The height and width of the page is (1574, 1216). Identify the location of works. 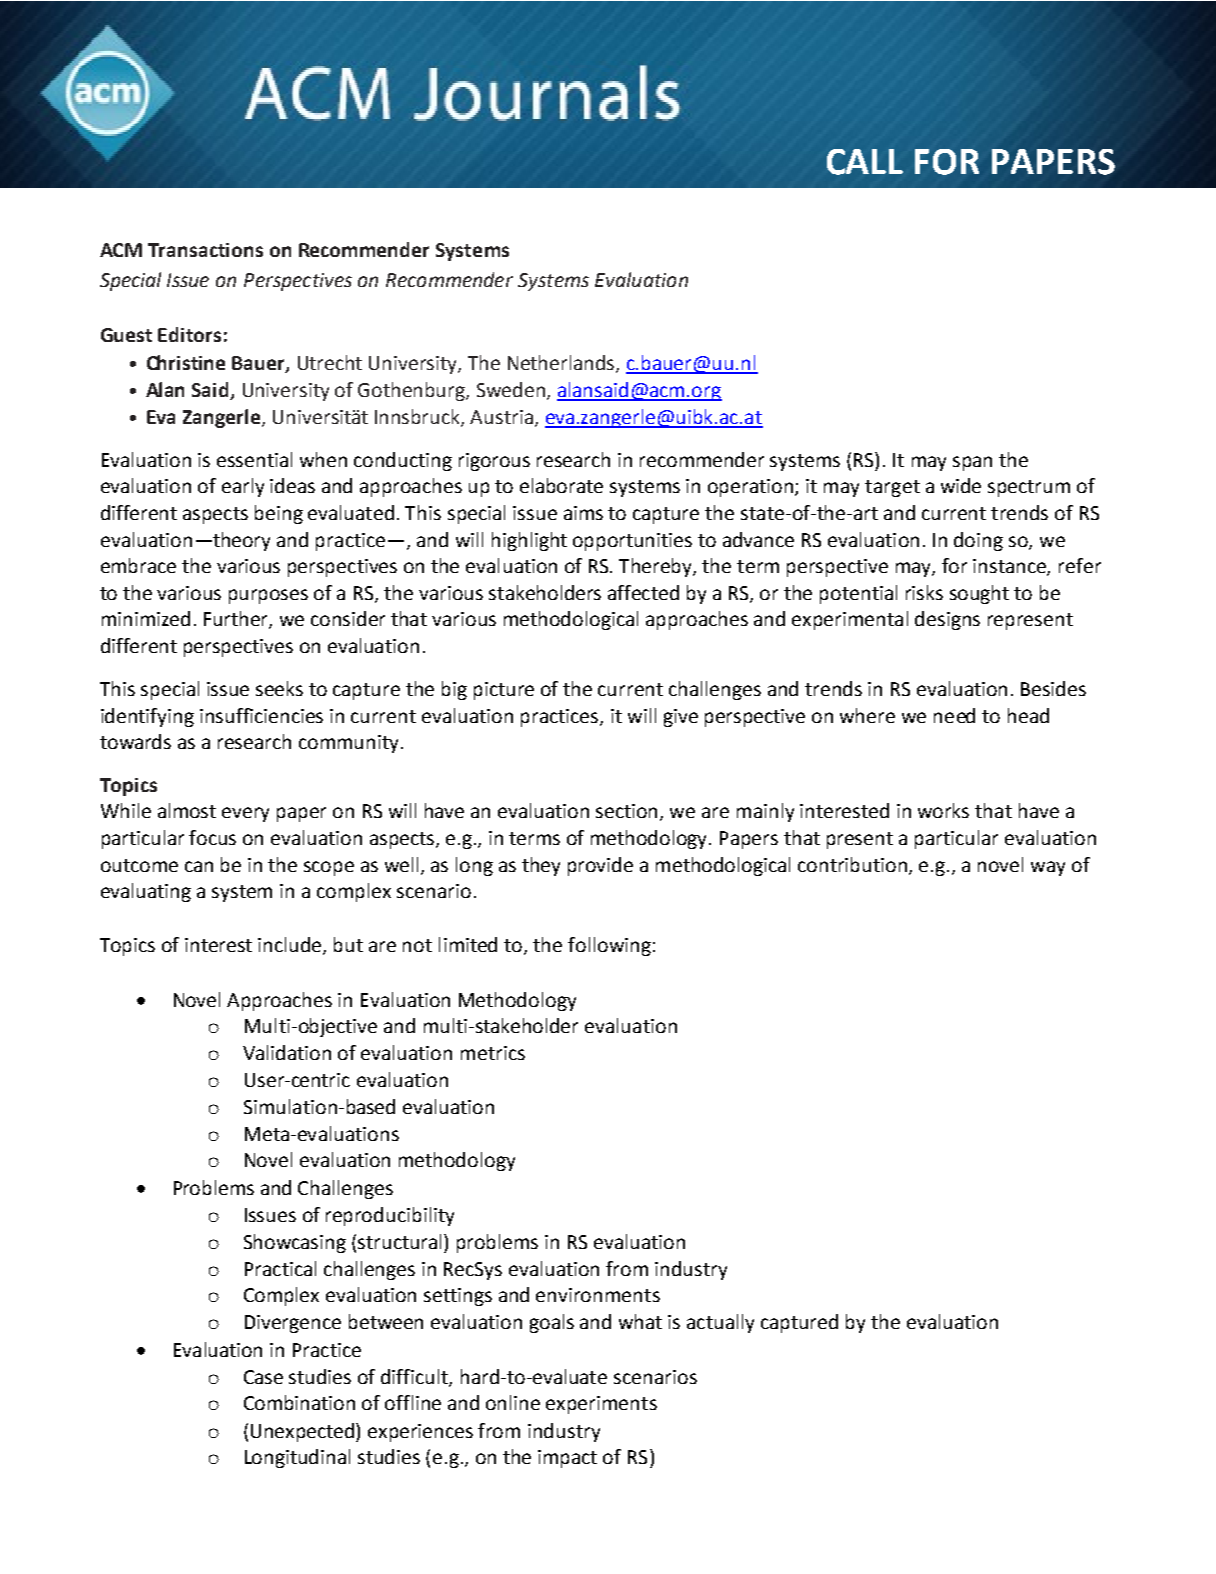
(943, 810).
